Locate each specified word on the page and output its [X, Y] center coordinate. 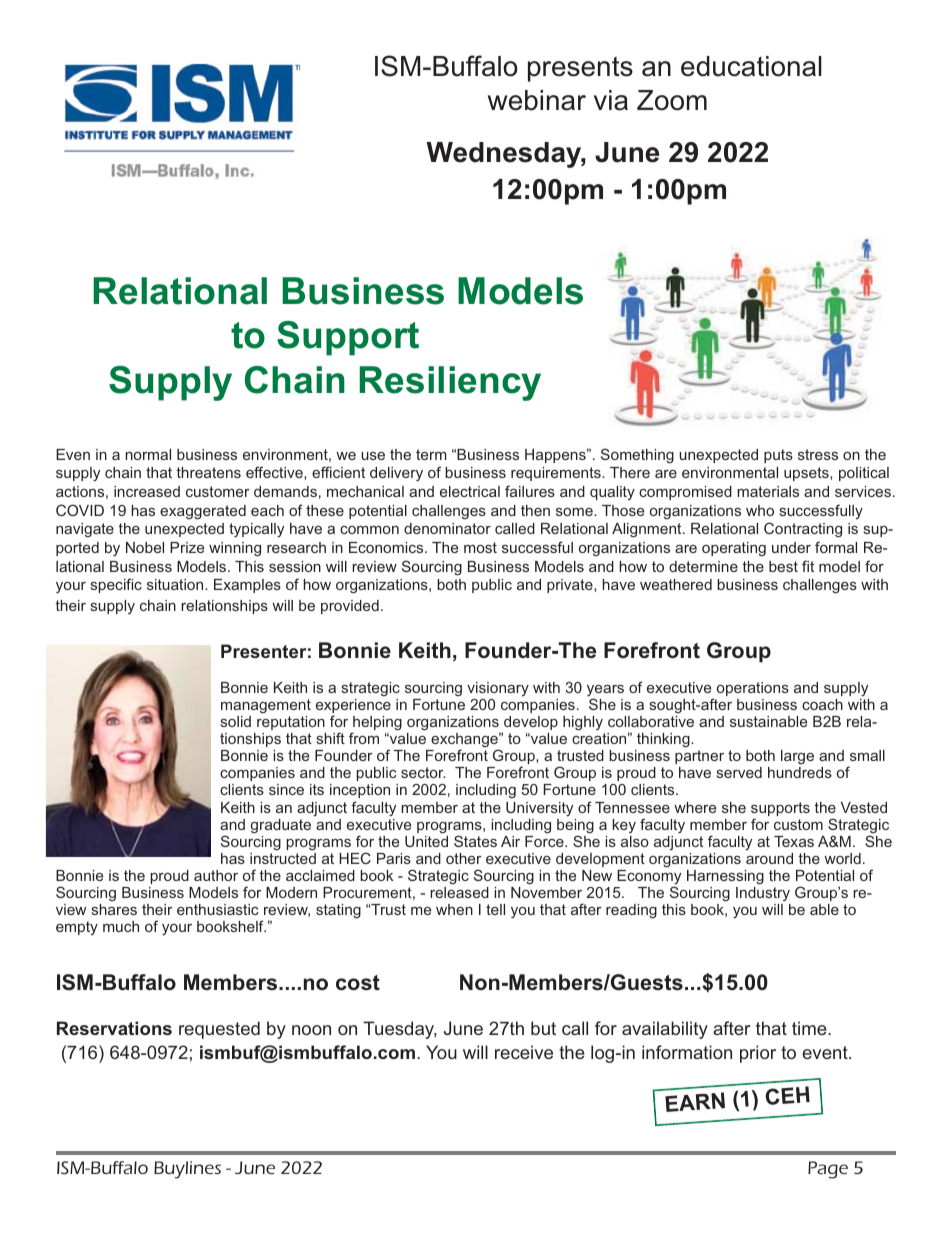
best [783, 566]
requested [219, 1030]
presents [580, 69]
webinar [537, 100]
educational [751, 66]
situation [176, 584]
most [480, 547]
